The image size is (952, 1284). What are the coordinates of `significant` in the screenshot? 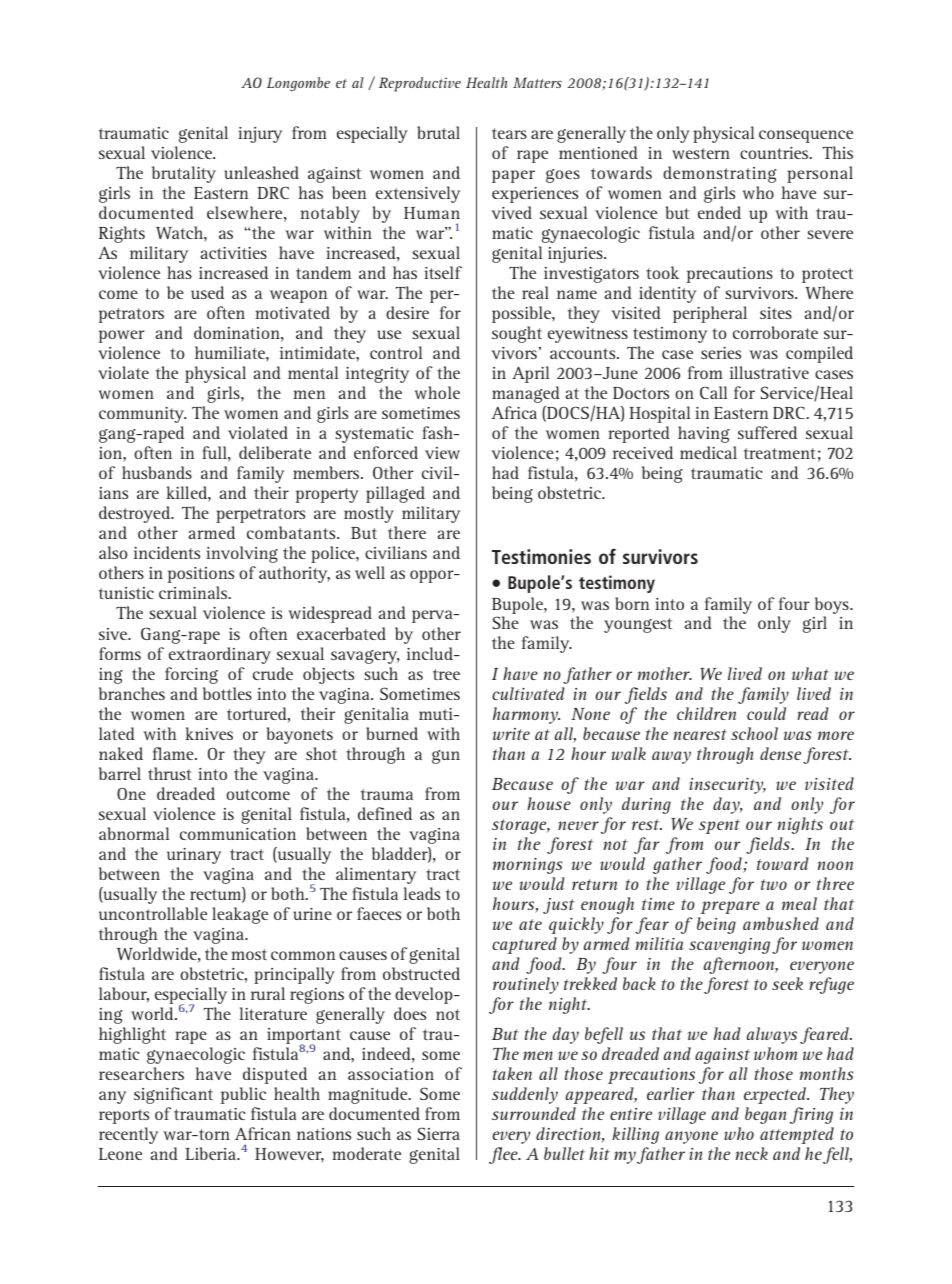 It's located at (173, 1095).
